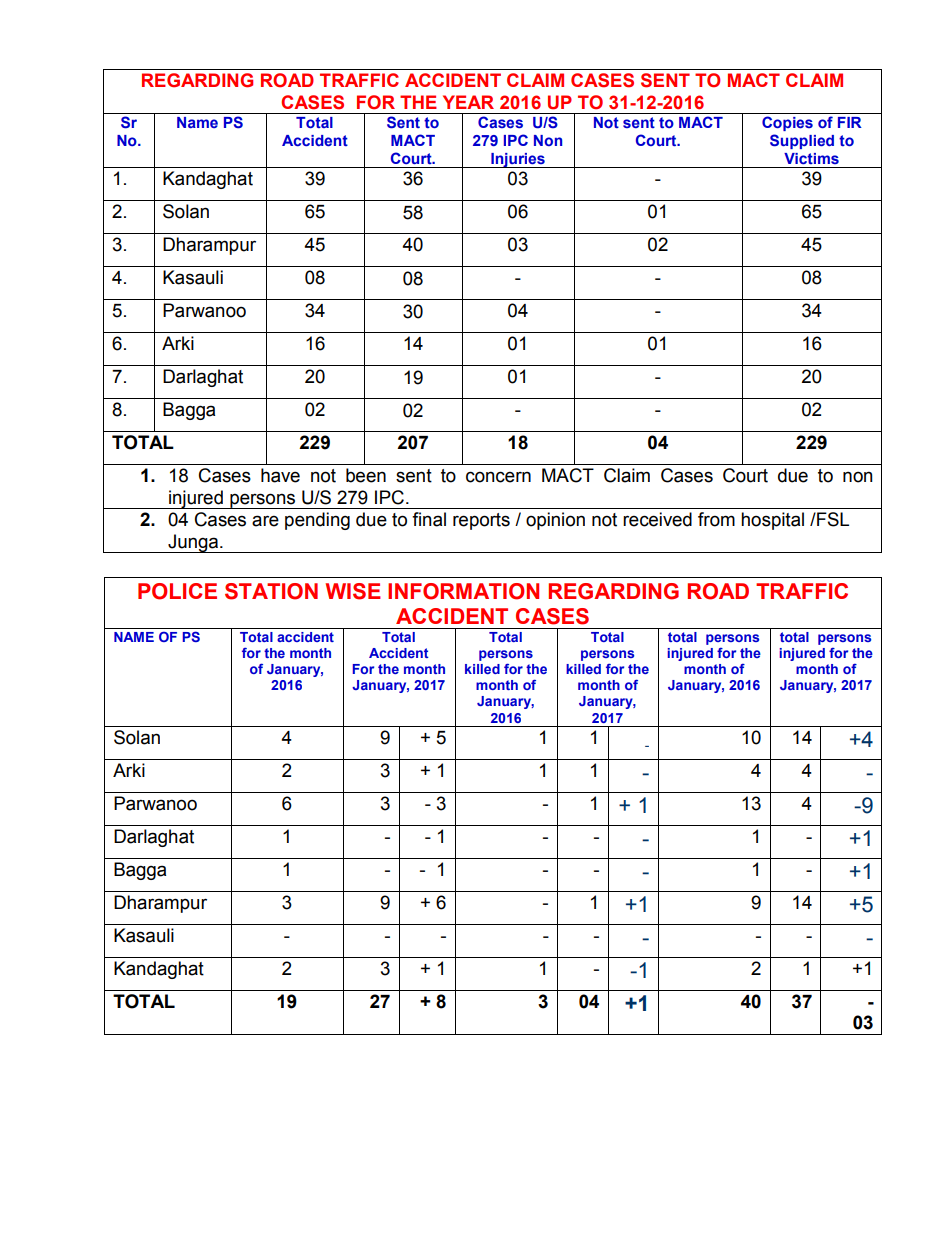  Describe the element at coordinates (802, 141) in the document. I see `Supplied` at that location.
